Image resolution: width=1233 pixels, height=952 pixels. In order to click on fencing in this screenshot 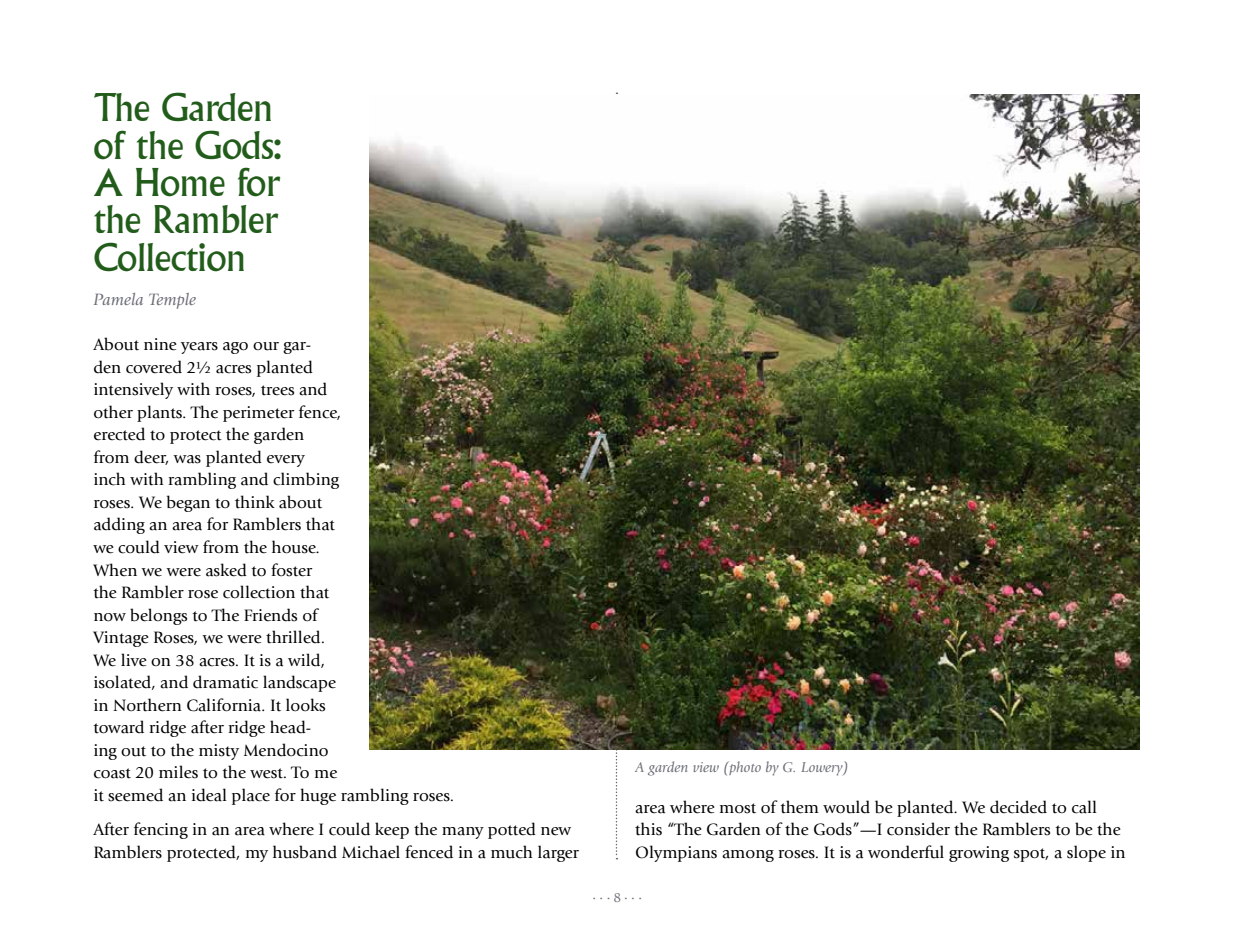, I will do `click(161, 830)`.
